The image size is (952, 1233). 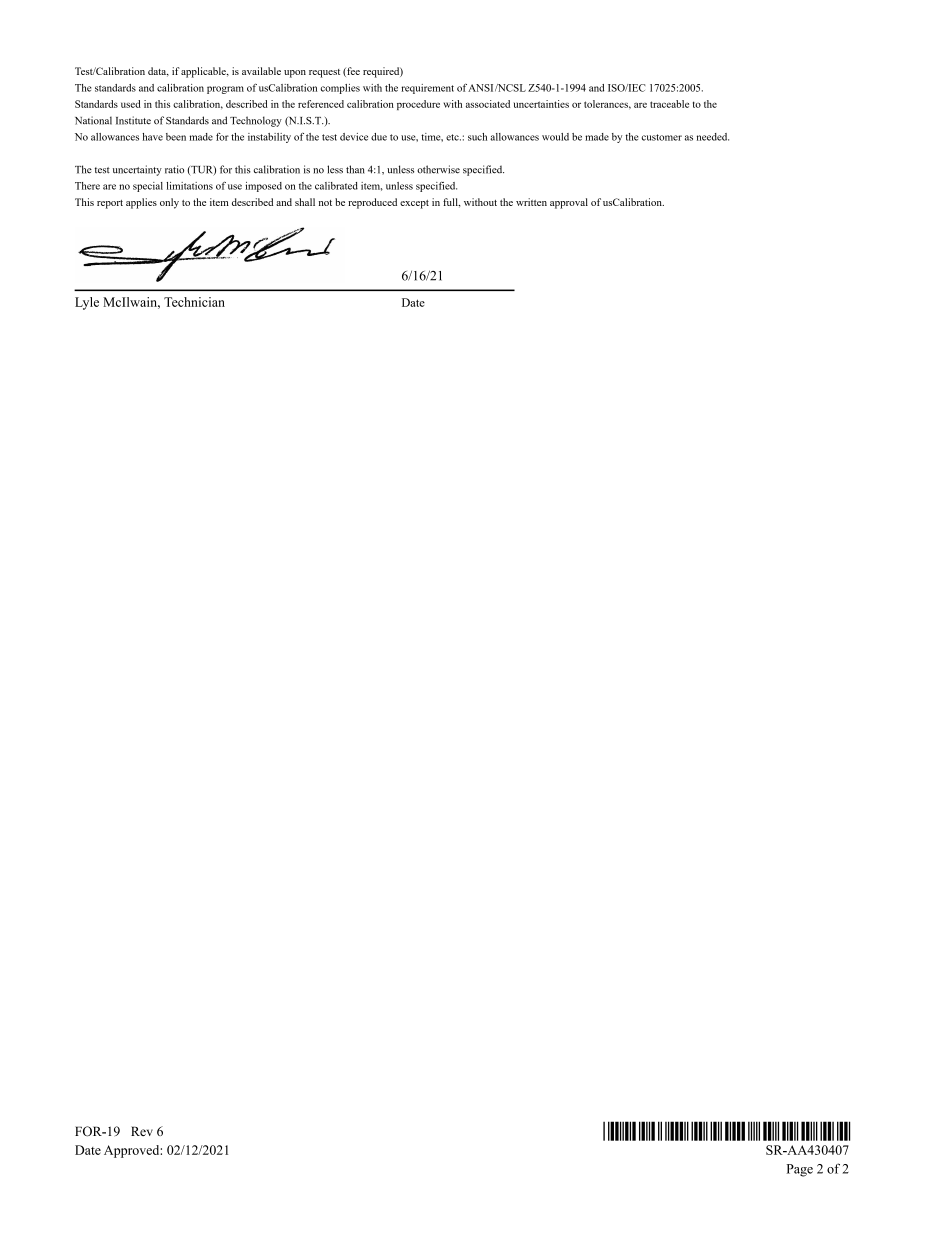 I want to click on used, so click(x=131, y=104).
